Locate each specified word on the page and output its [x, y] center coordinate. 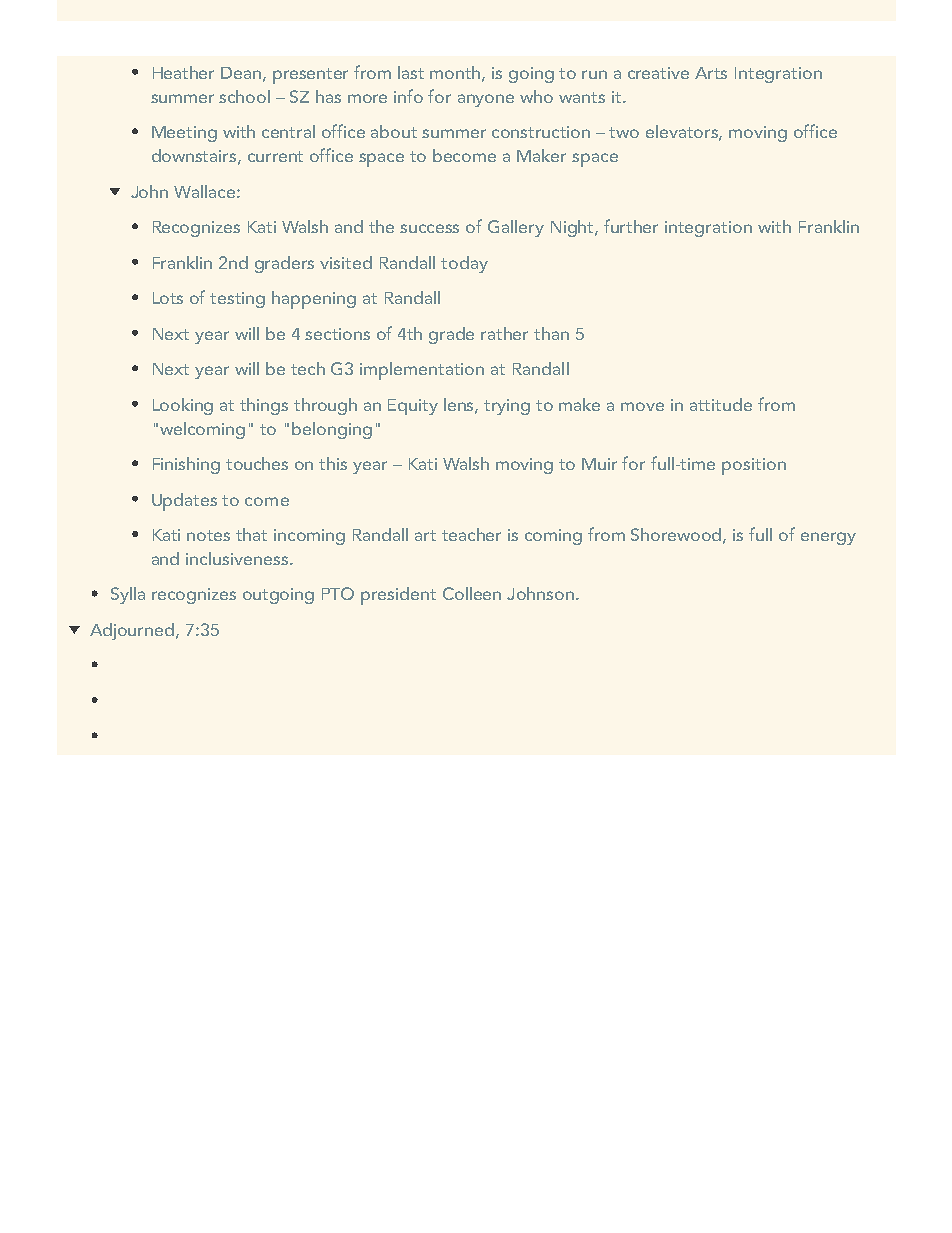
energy [828, 538]
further [631, 226]
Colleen [472, 593]
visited [346, 262]
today [464, 264]
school [244, 96]
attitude [721, 404]
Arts [711, 73]
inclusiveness [237, 558]
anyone [486, 100]
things [264, 406]
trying [507, 407]
